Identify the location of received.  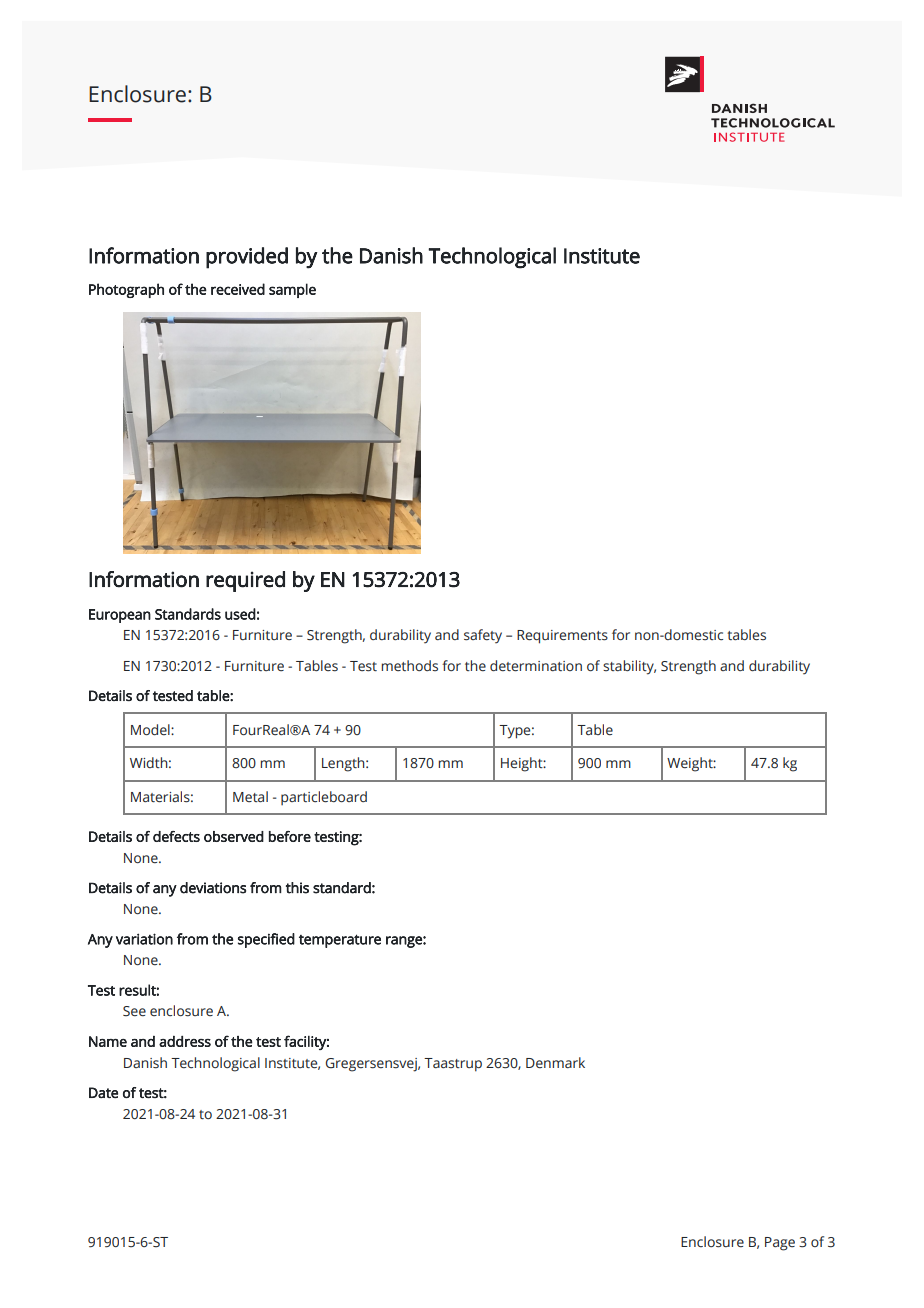
(238, 289).
